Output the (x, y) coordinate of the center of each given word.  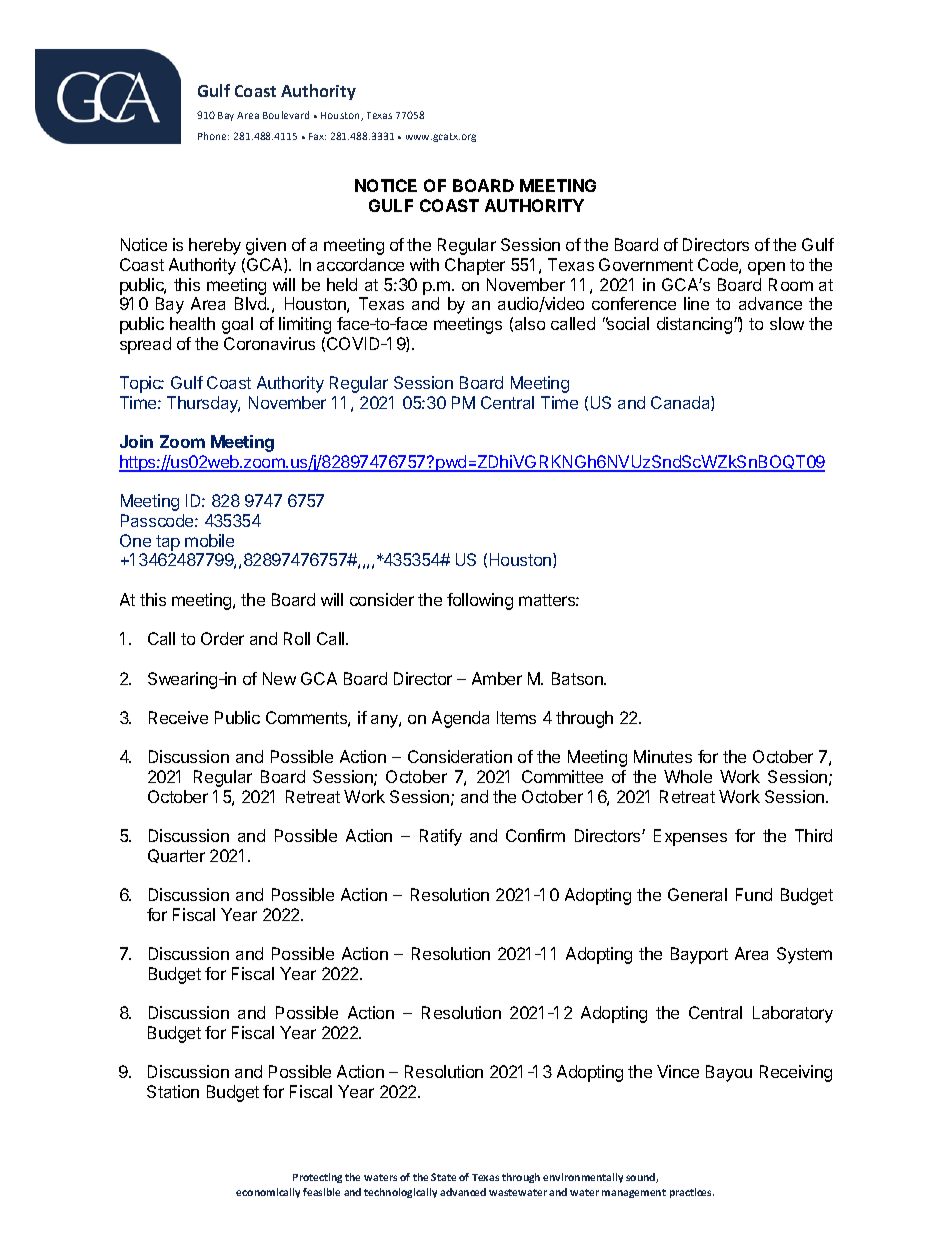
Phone (213, 136)
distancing (696, 325)
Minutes (663, 756)
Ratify (441, 837)
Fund (754, 894)
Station (173, 1091)
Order (222, 638)
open (766, 268)
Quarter (176, 856)
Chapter (475, 266)
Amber (497, 678)
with (424, 264)
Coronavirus (269, 343)
